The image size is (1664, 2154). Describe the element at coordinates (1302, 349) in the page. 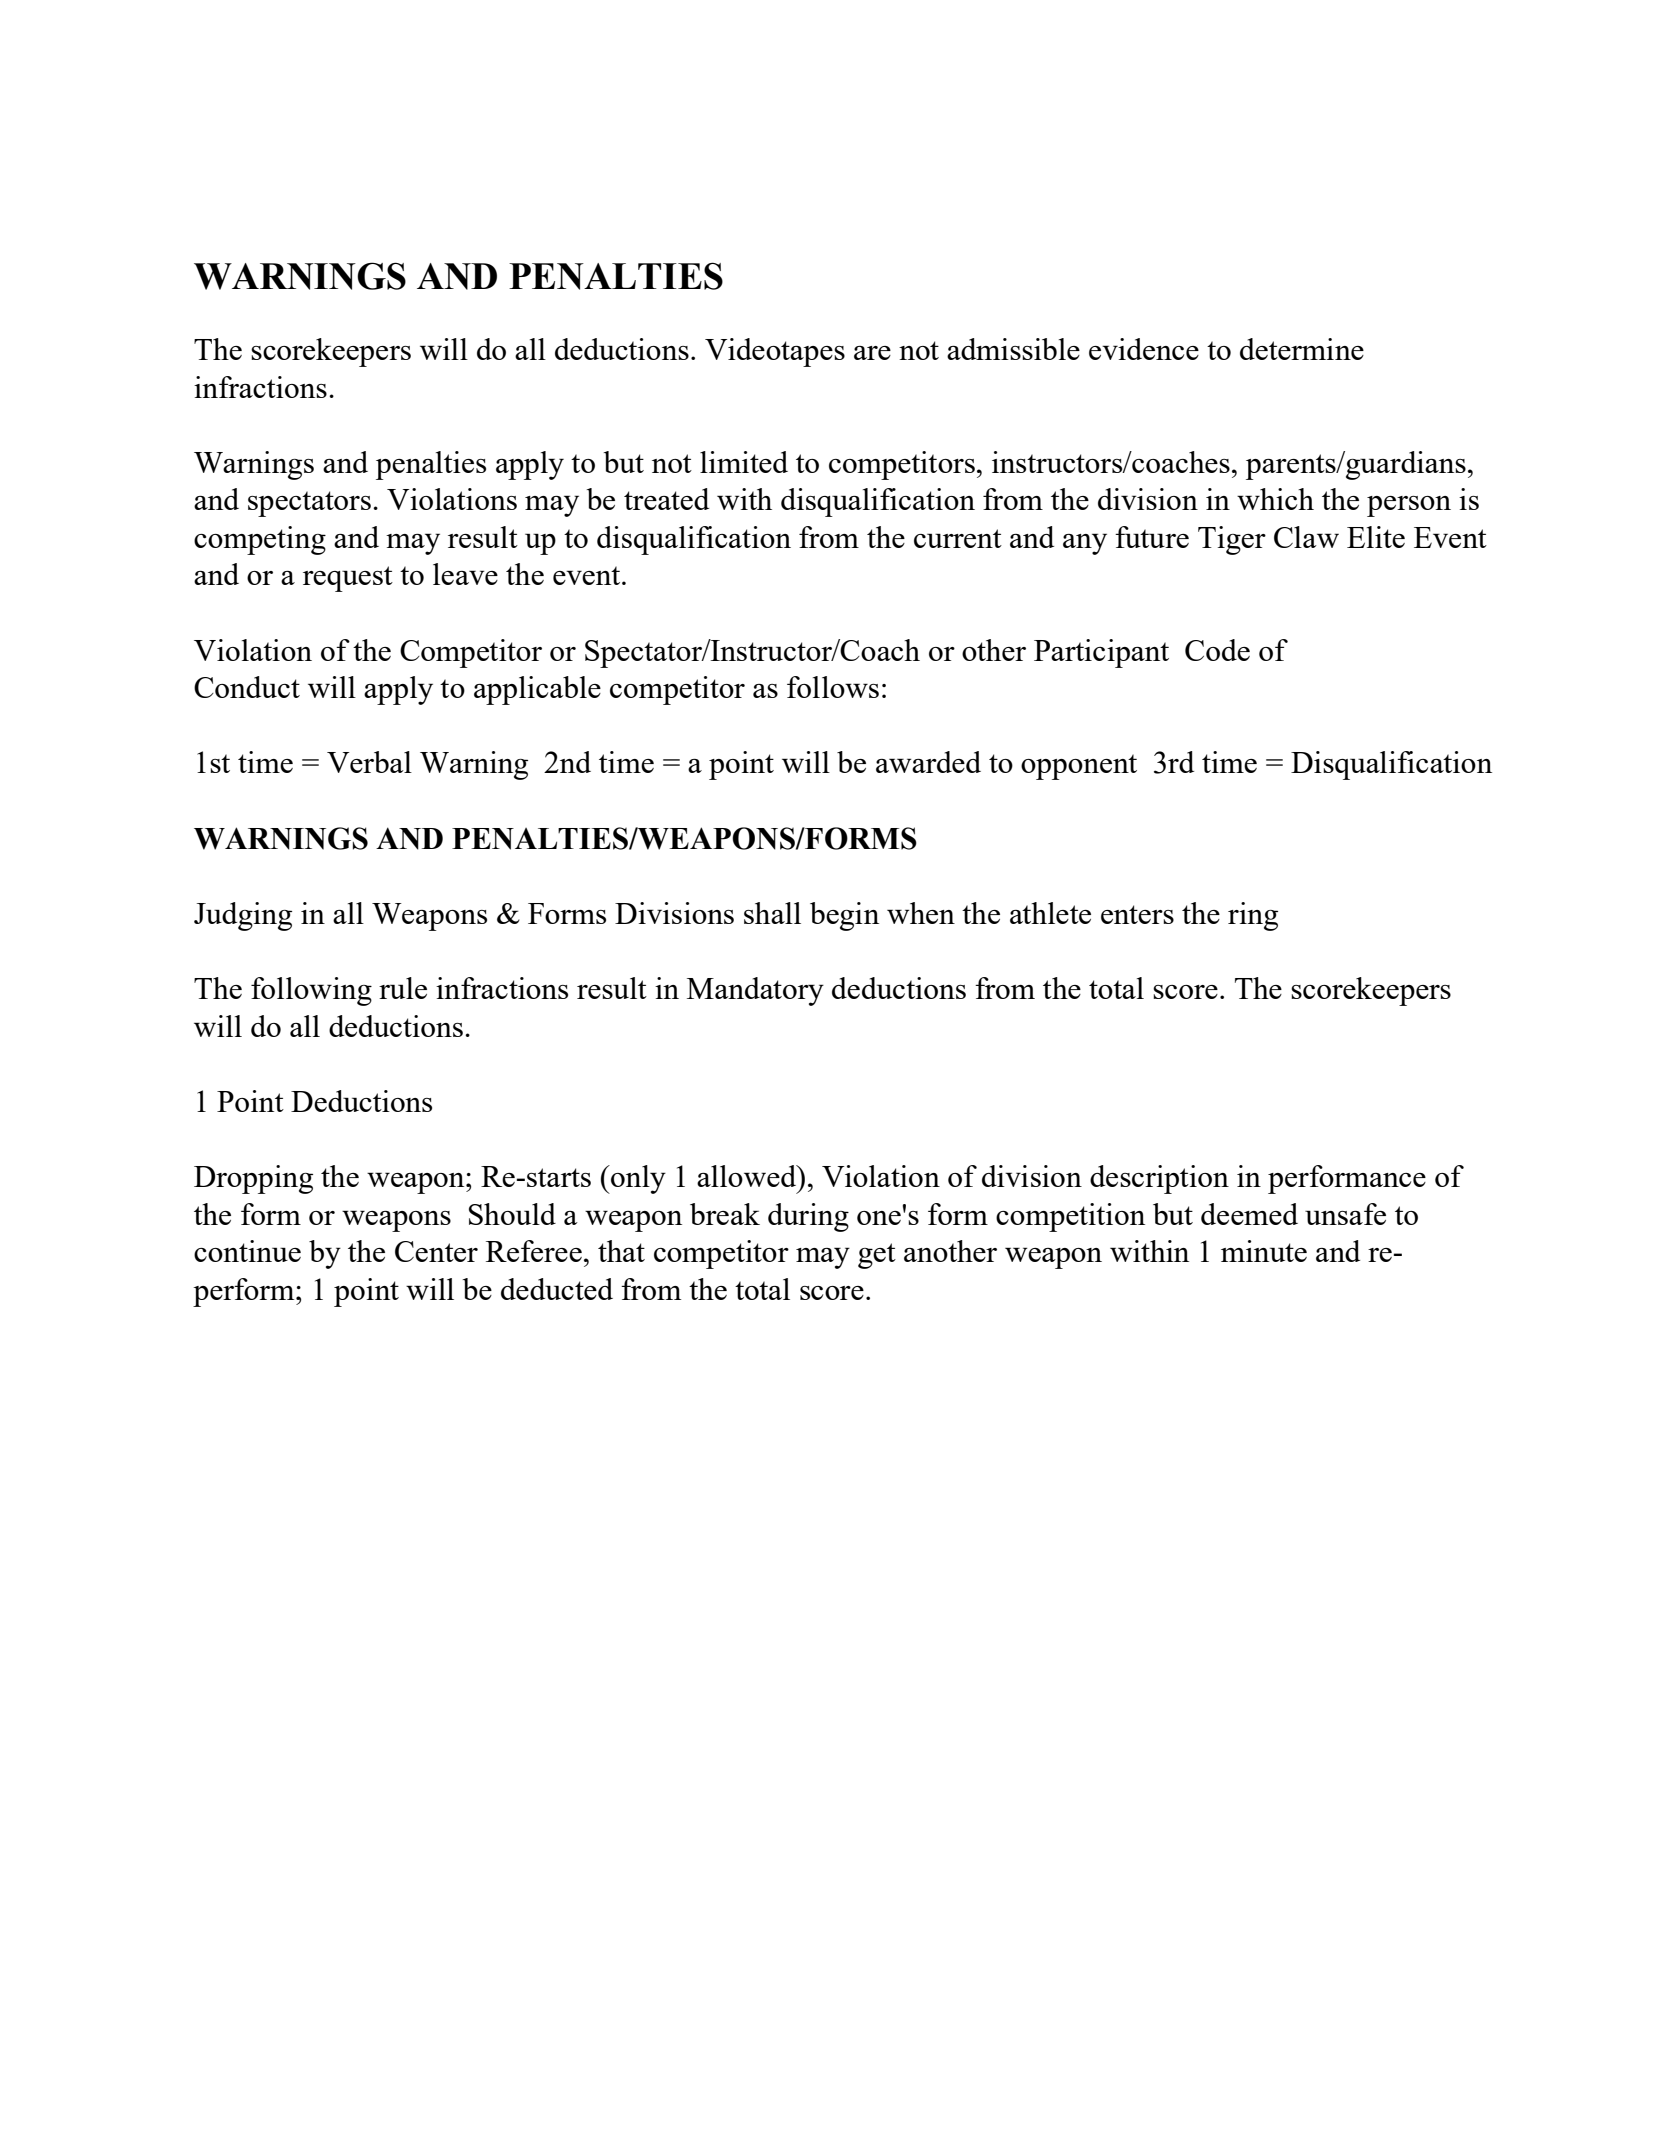

I see `determine` at that location.
